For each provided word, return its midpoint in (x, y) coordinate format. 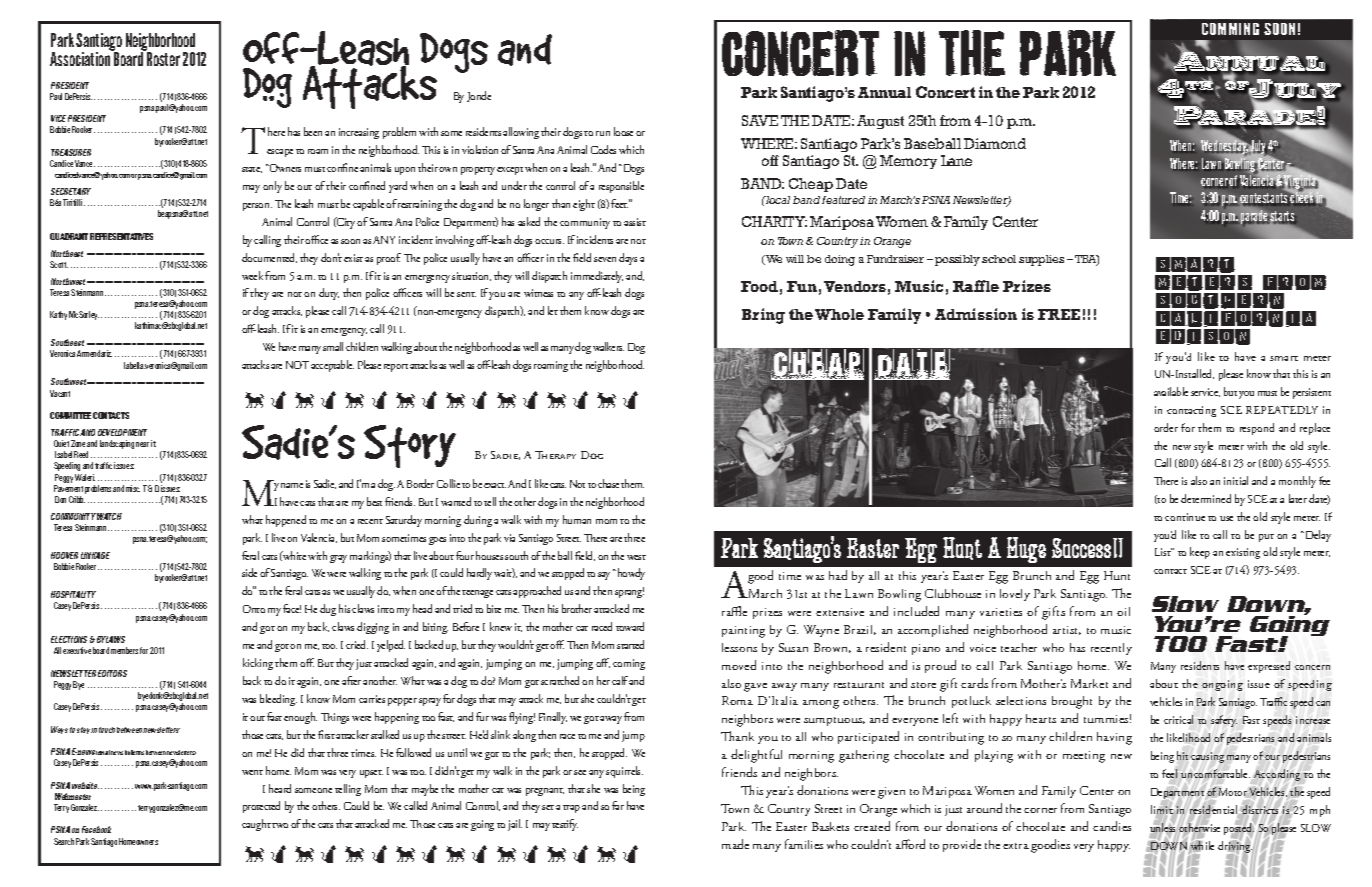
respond (1257, 429)
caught (256, 825)
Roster (162, 58)
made (735, 844)
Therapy (555, 455)
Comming (1230, 29)
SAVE (760, 120)
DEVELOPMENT (122, 432)
